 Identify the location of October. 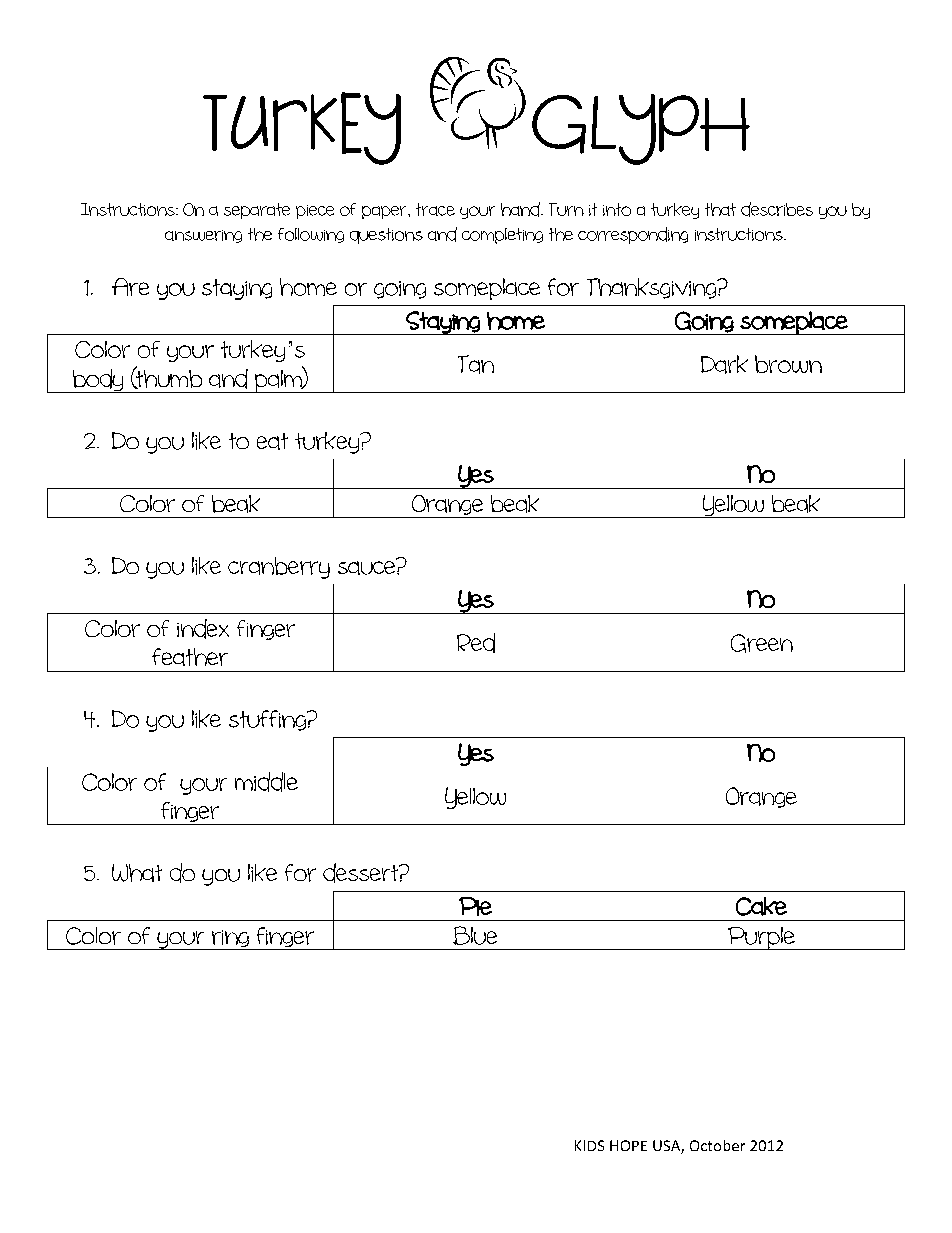
(717, 1145).
